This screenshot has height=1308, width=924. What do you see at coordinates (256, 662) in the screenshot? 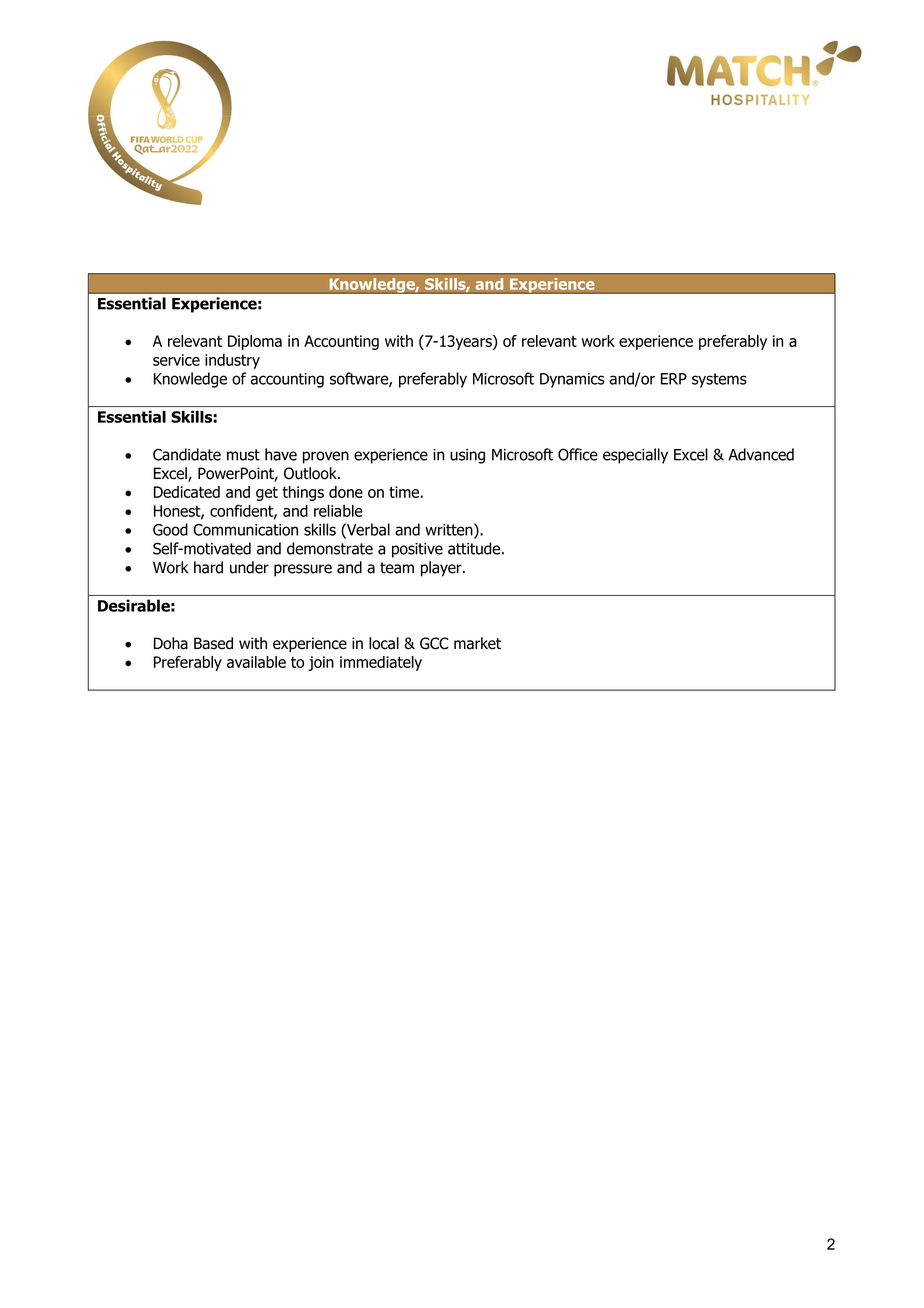
I see `available` at bounding box center [256, 662].
